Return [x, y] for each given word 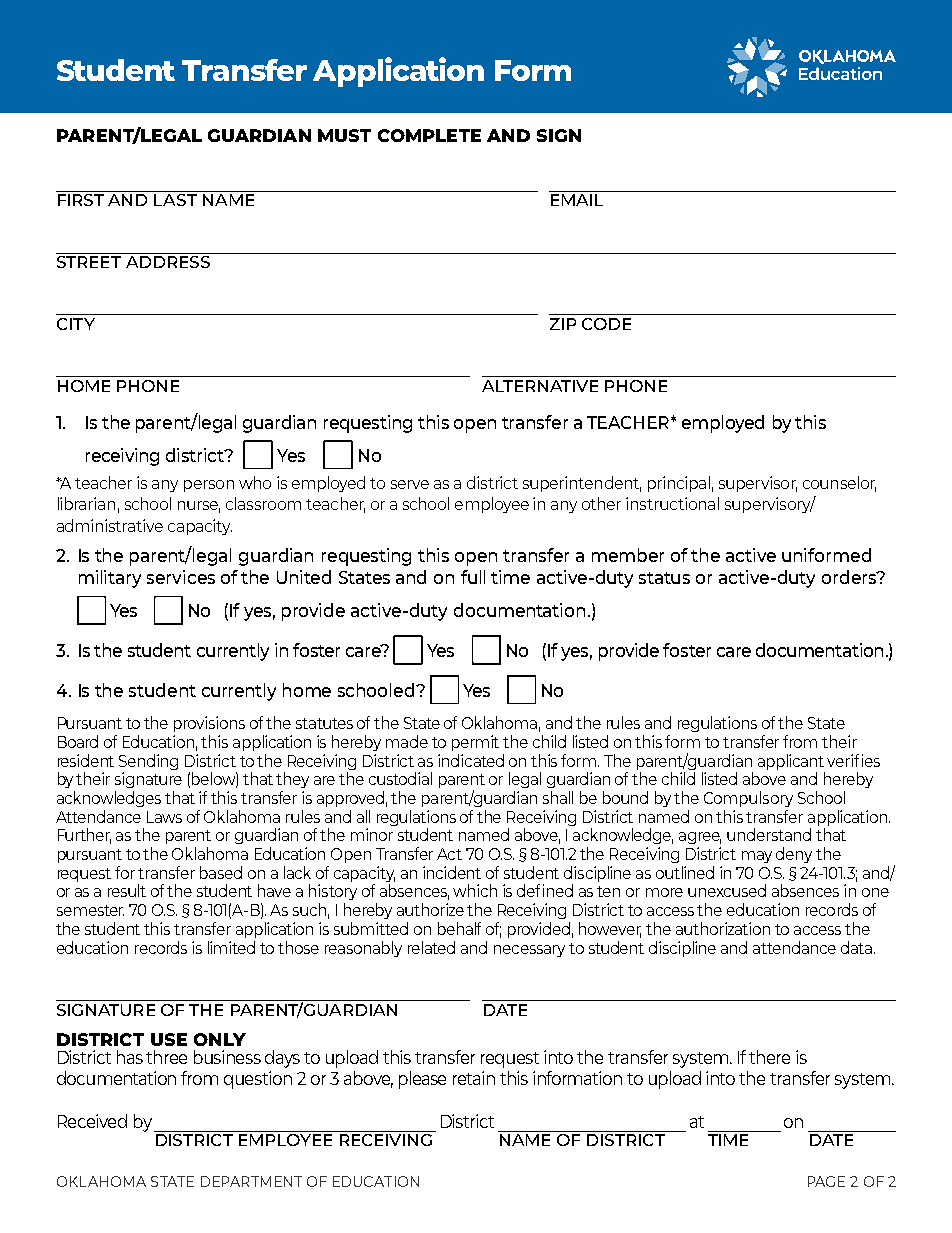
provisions [209, 724]
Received [92, 1121]
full [473, 577]
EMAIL [577, 200]
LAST [175, 200]
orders [850, 577]
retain [474, 1078]
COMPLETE [429, 135]
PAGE [826, 1181]
